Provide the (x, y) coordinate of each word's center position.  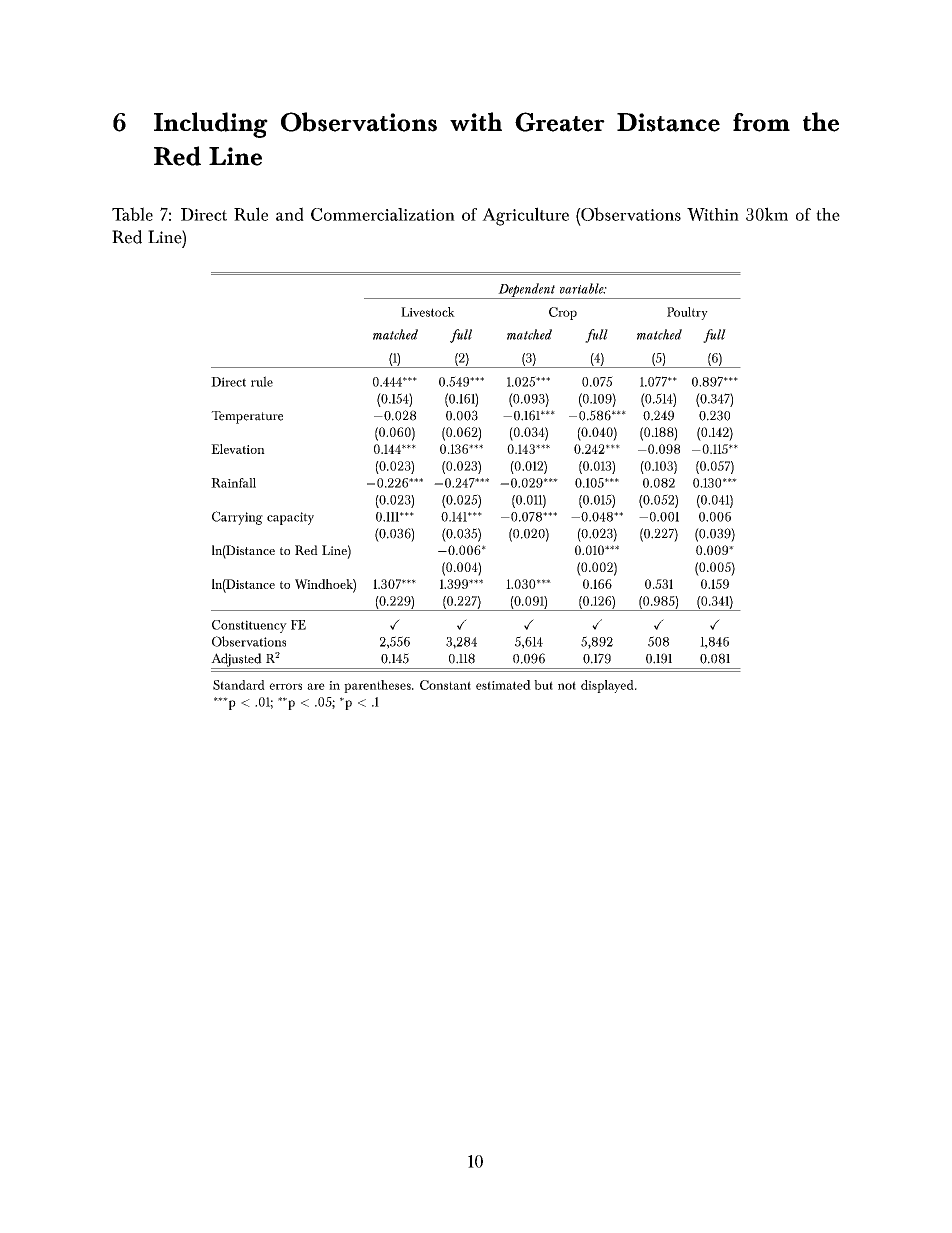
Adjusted (237, 661)
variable (583, 288)
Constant (445, 685)
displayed (608, 686)
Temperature (247, 417)
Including (211, 125)
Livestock (428, 312)
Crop (563, 313)
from (761, 122)
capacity (290, 518)
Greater (560, 122)
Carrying (237, 518)
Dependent (526, 291)
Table (132, 214)
